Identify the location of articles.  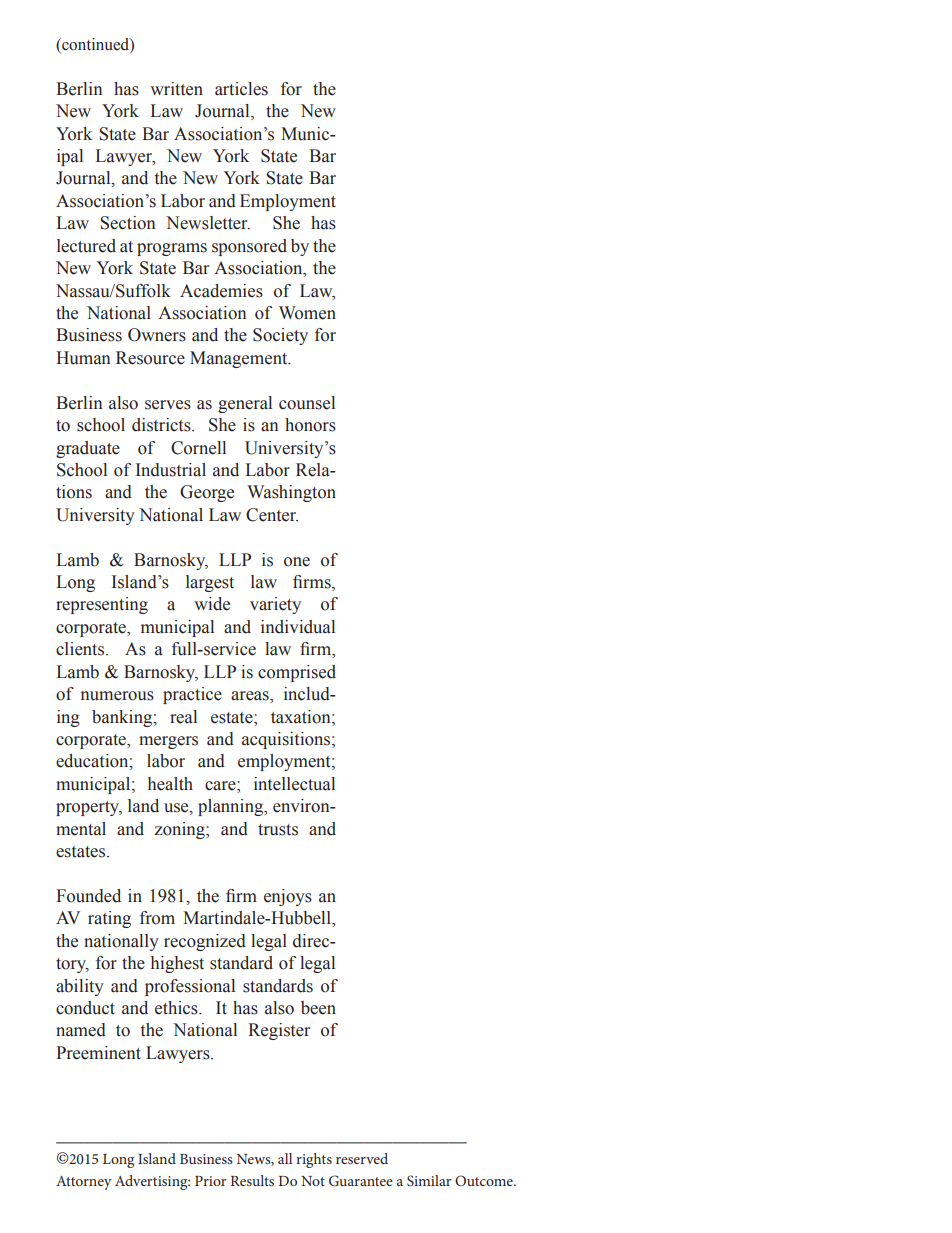
(241, 89).
